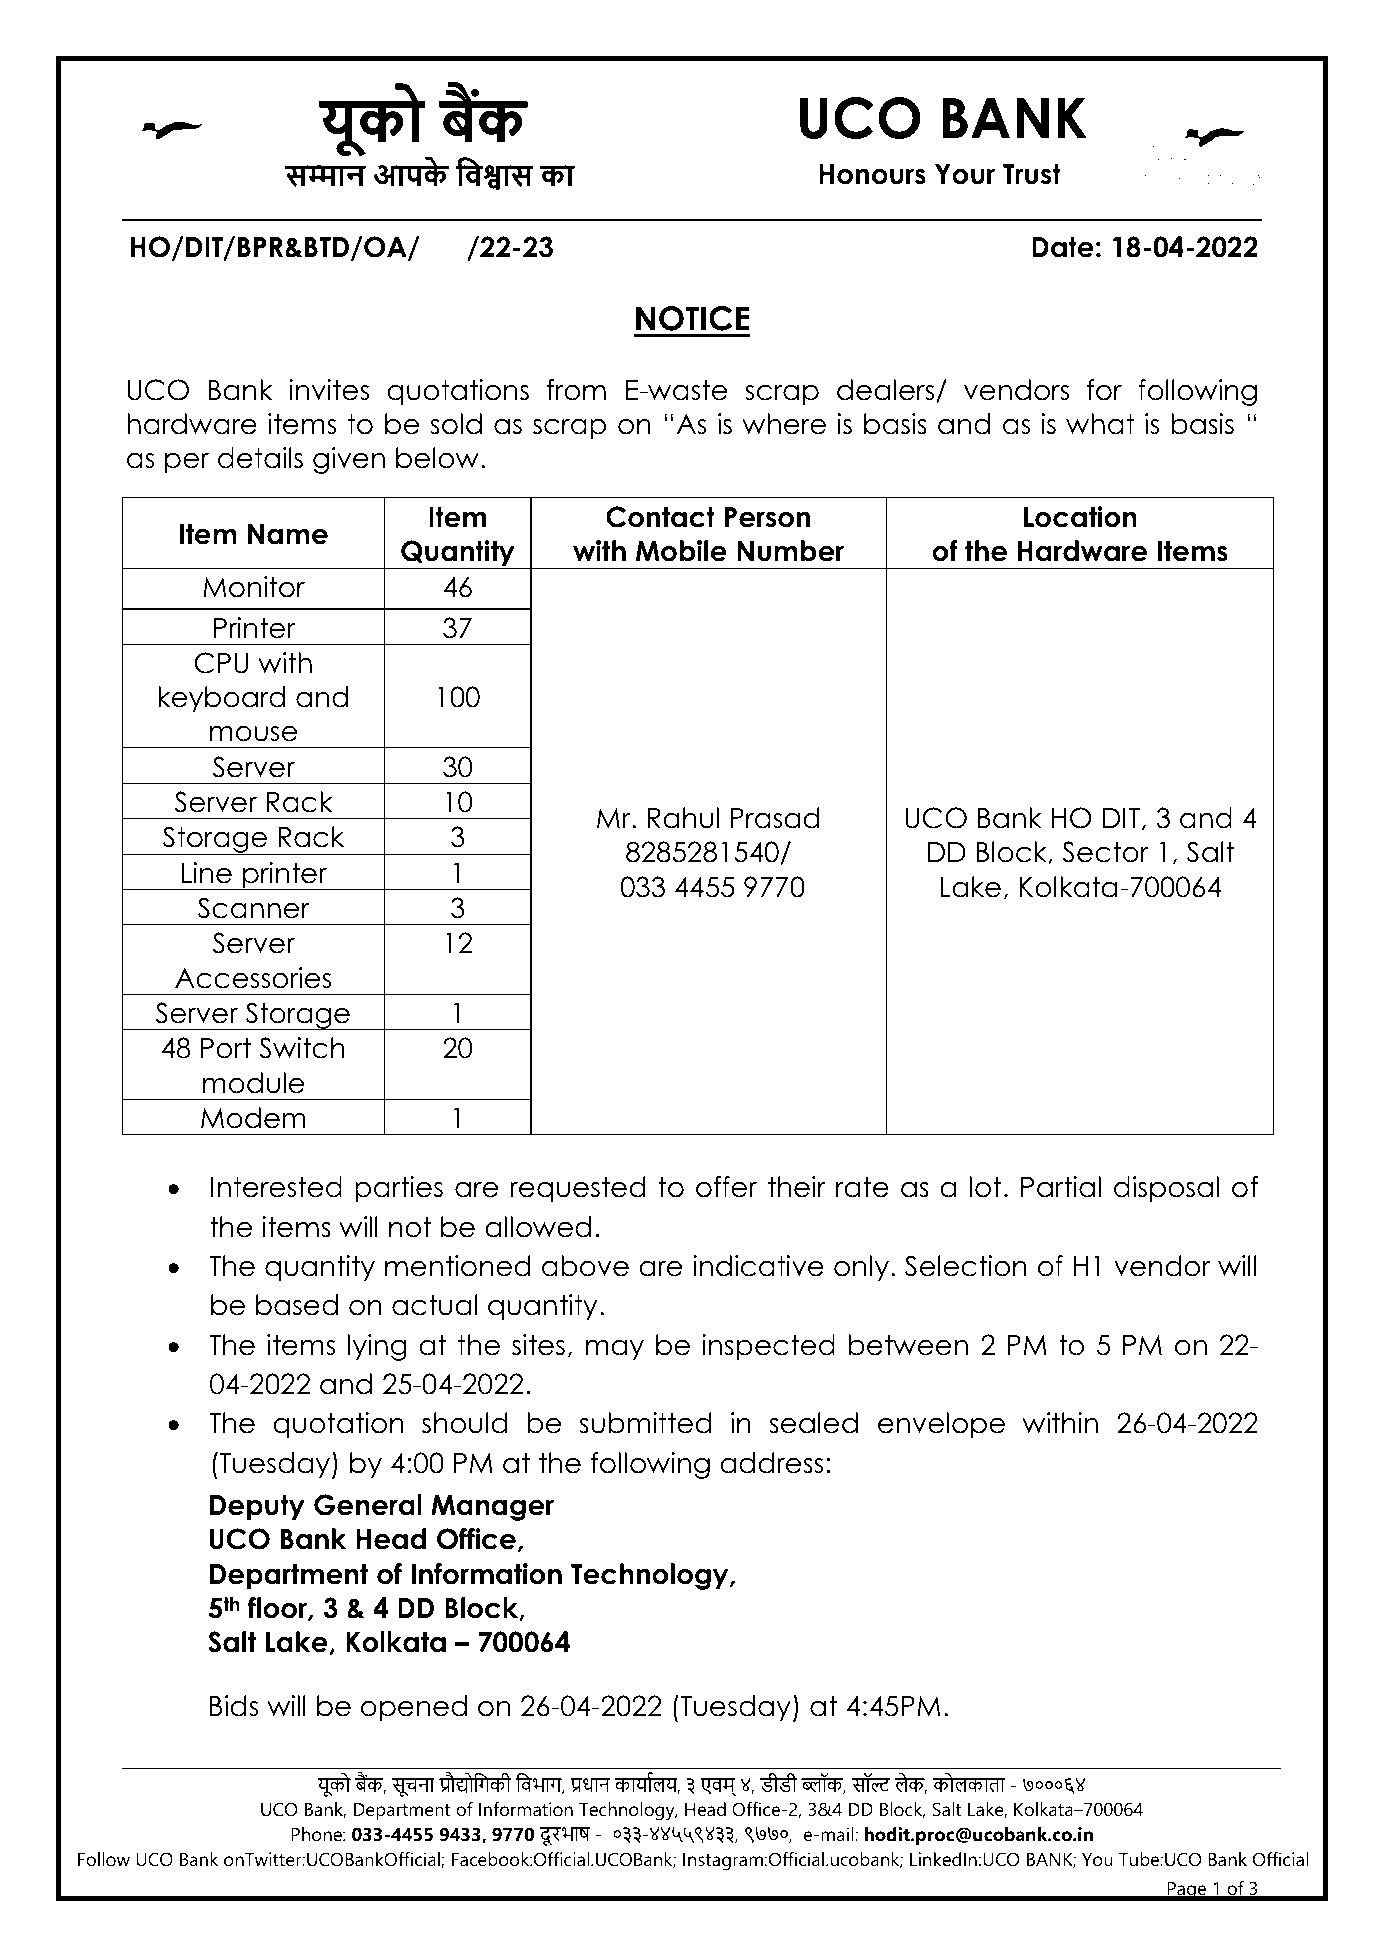 This screenshot has height=1957, width=1384. Describe the element at coordinates (683, 818) in the screenshot. I see `Rahul` at that location.
